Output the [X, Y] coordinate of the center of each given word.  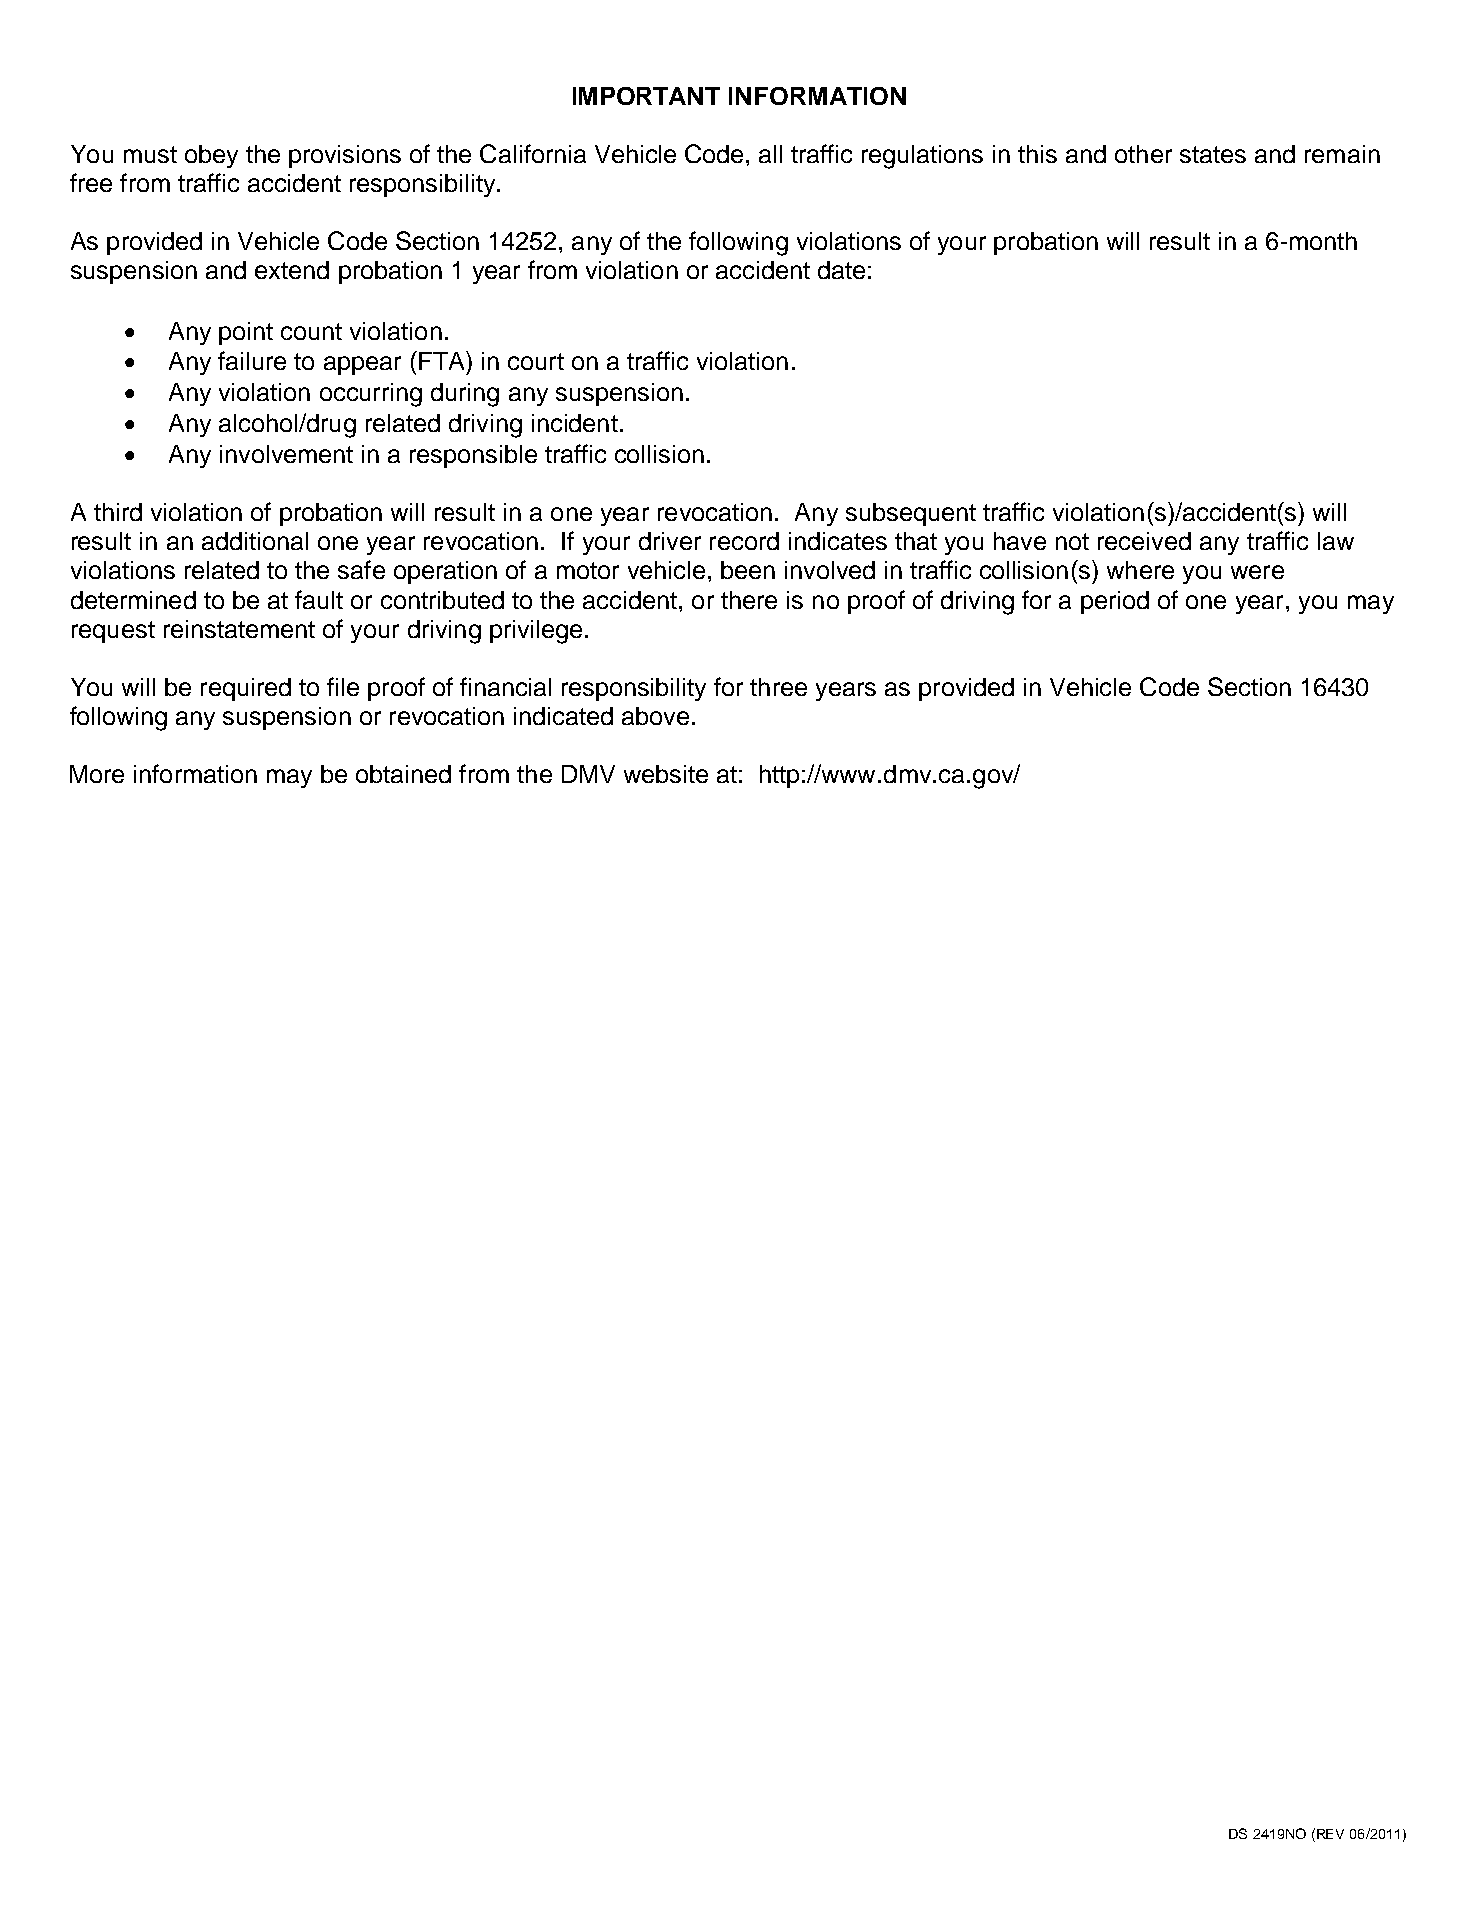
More [97, 774]
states [1213, 154]
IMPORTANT [646, 96]
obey [211, 156]
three [778, 687]
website [666, 774]
